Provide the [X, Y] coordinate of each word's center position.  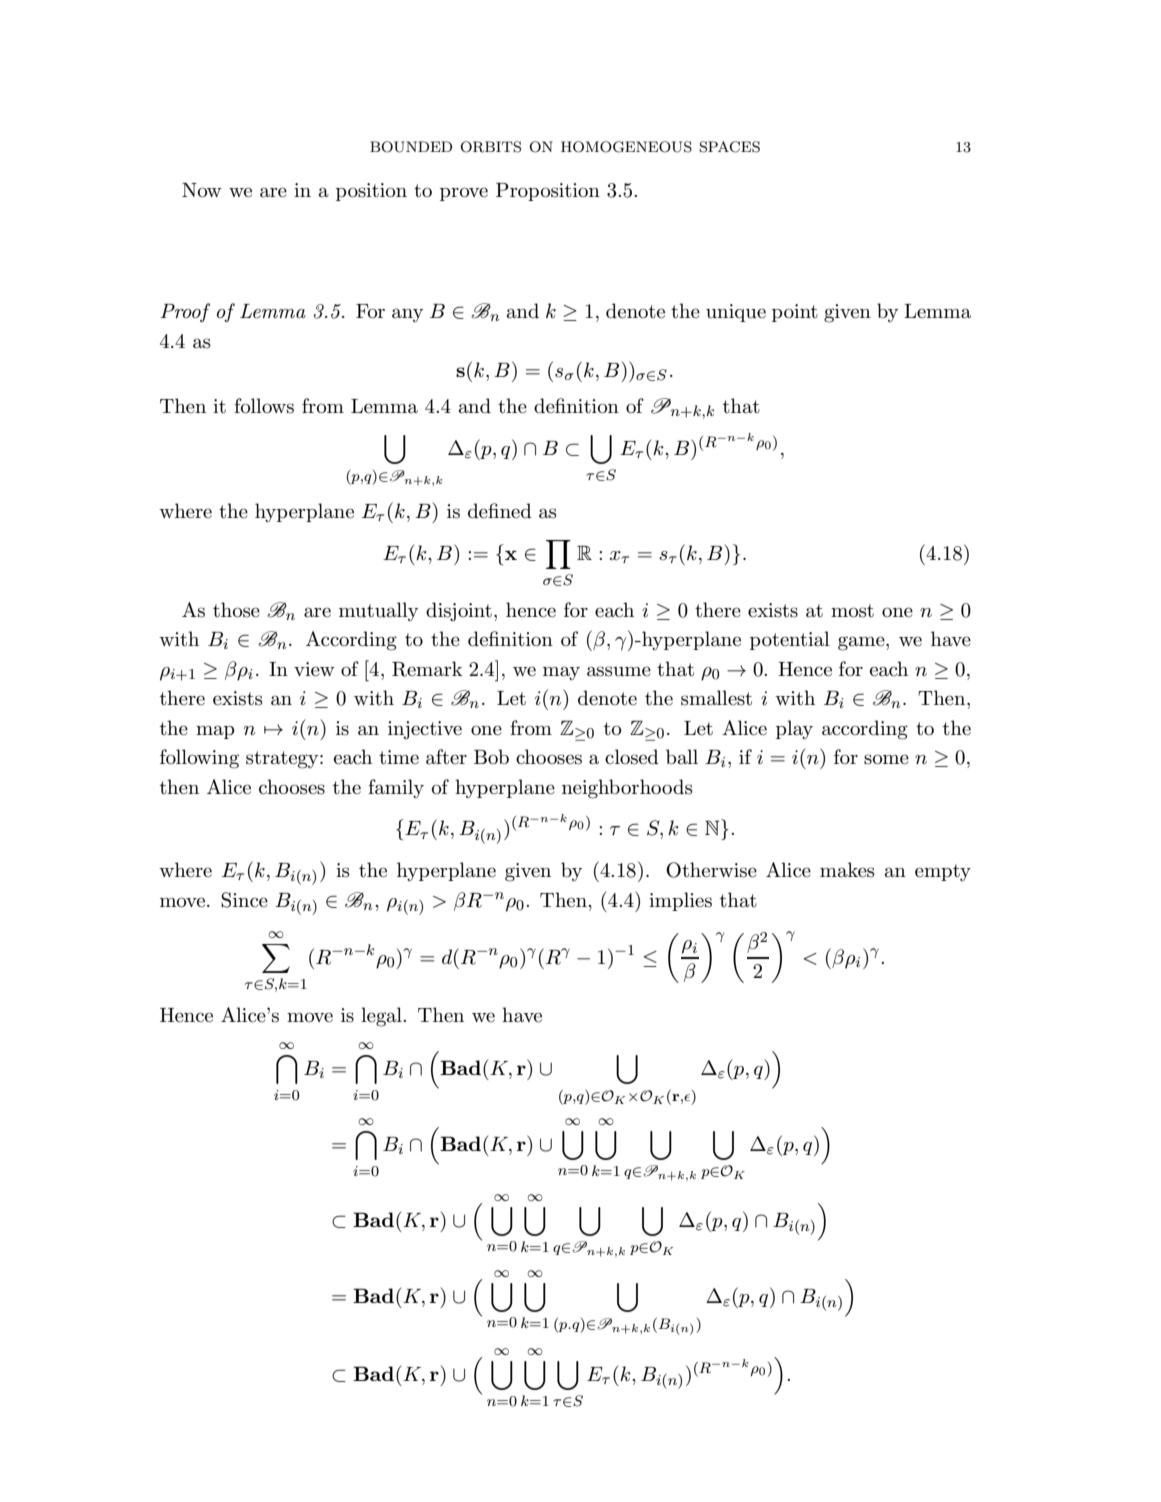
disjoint [459, 612]
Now [202, 190]
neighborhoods [627, 789]
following [199, 759]
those [236, 610]
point [795, 313]
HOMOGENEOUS [626, 147]
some [886, 759]
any [407, 315]
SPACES [729, 147]
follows [264, 406]
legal [382, 1017]
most [852, 611]
